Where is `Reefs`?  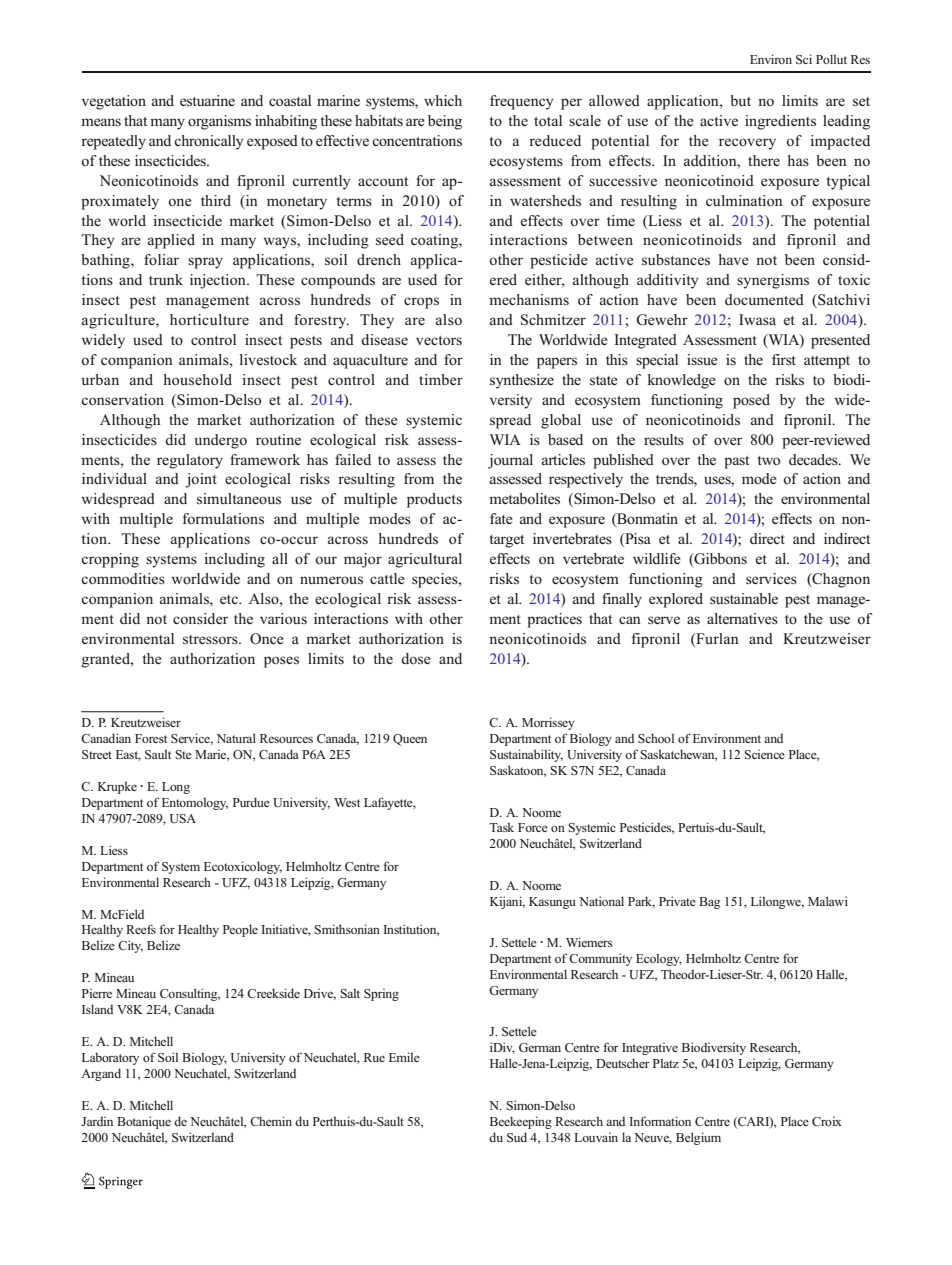
Reefs is located at coordinates (141, 929).
